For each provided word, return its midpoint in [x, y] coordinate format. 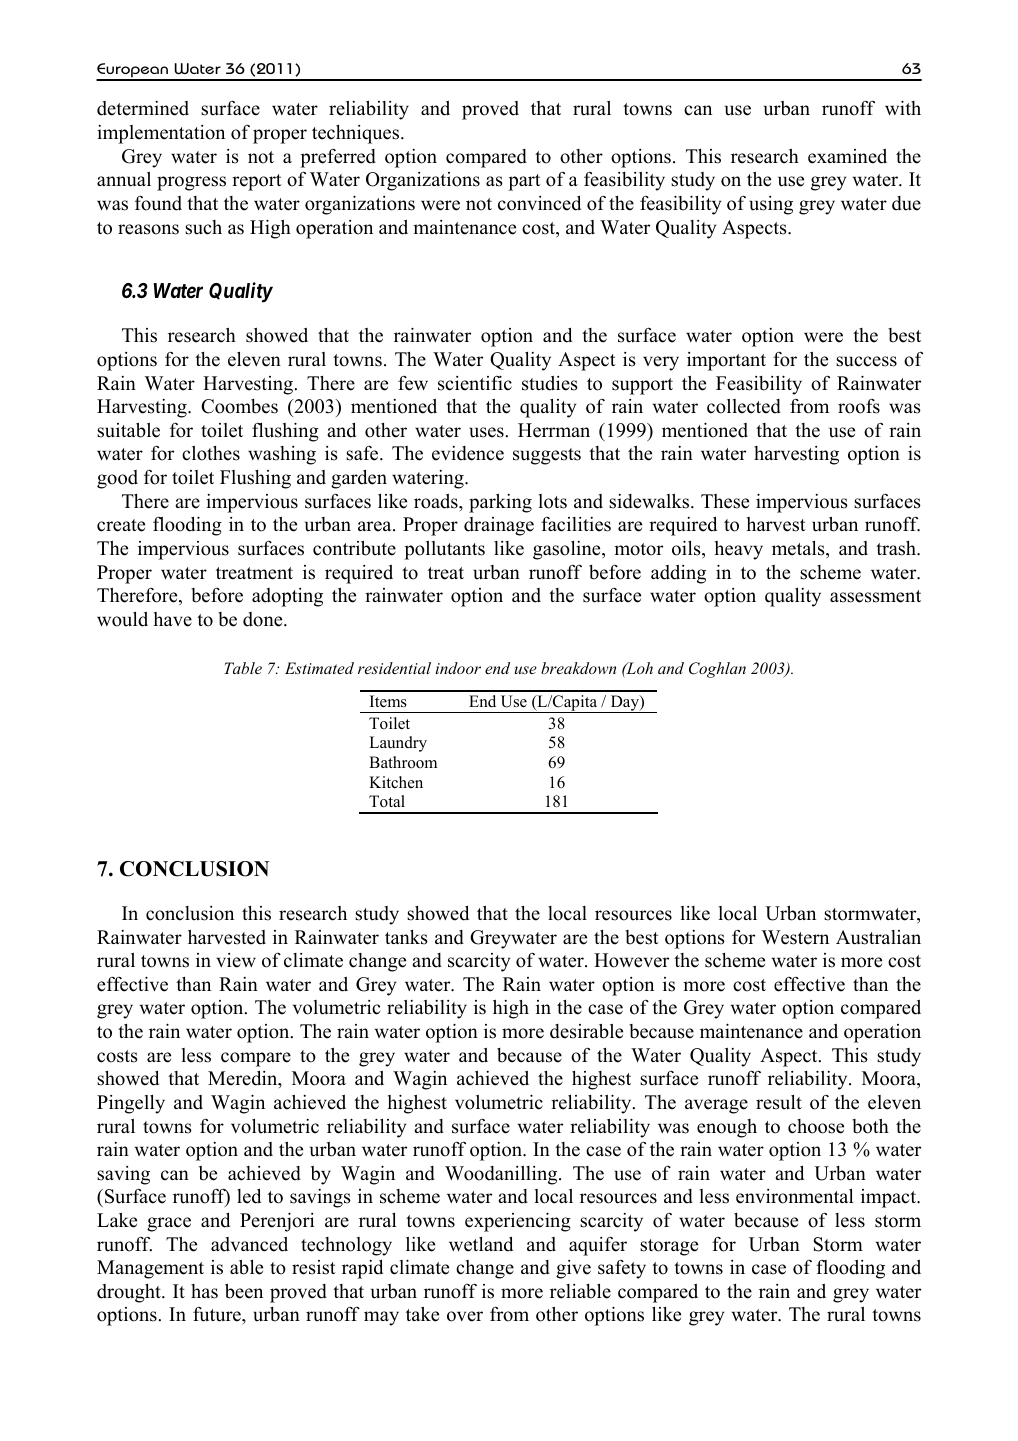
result [779, 1102]
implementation [161, 134]
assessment [875, 596]
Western [795, 937]
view [236, 960]
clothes [211, 453]
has [204, 1291]
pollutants [444, 550]
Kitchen [396, 782]
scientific [475, 383]
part [524, 182]
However [631, 960]
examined [847, 156]
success [866, 361]
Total [387, 801]
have [173, 619]
